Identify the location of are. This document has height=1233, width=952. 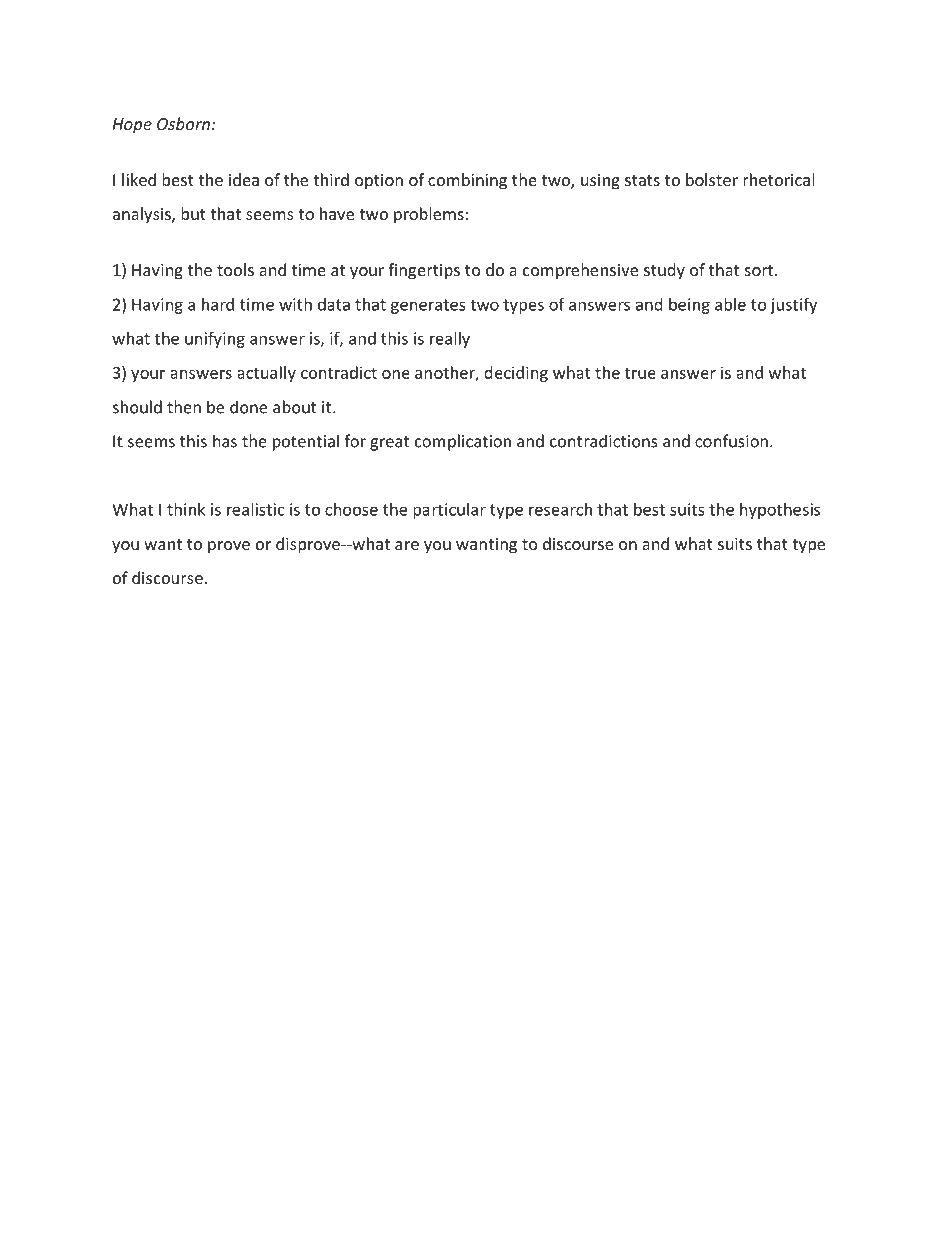
(407, 545).
